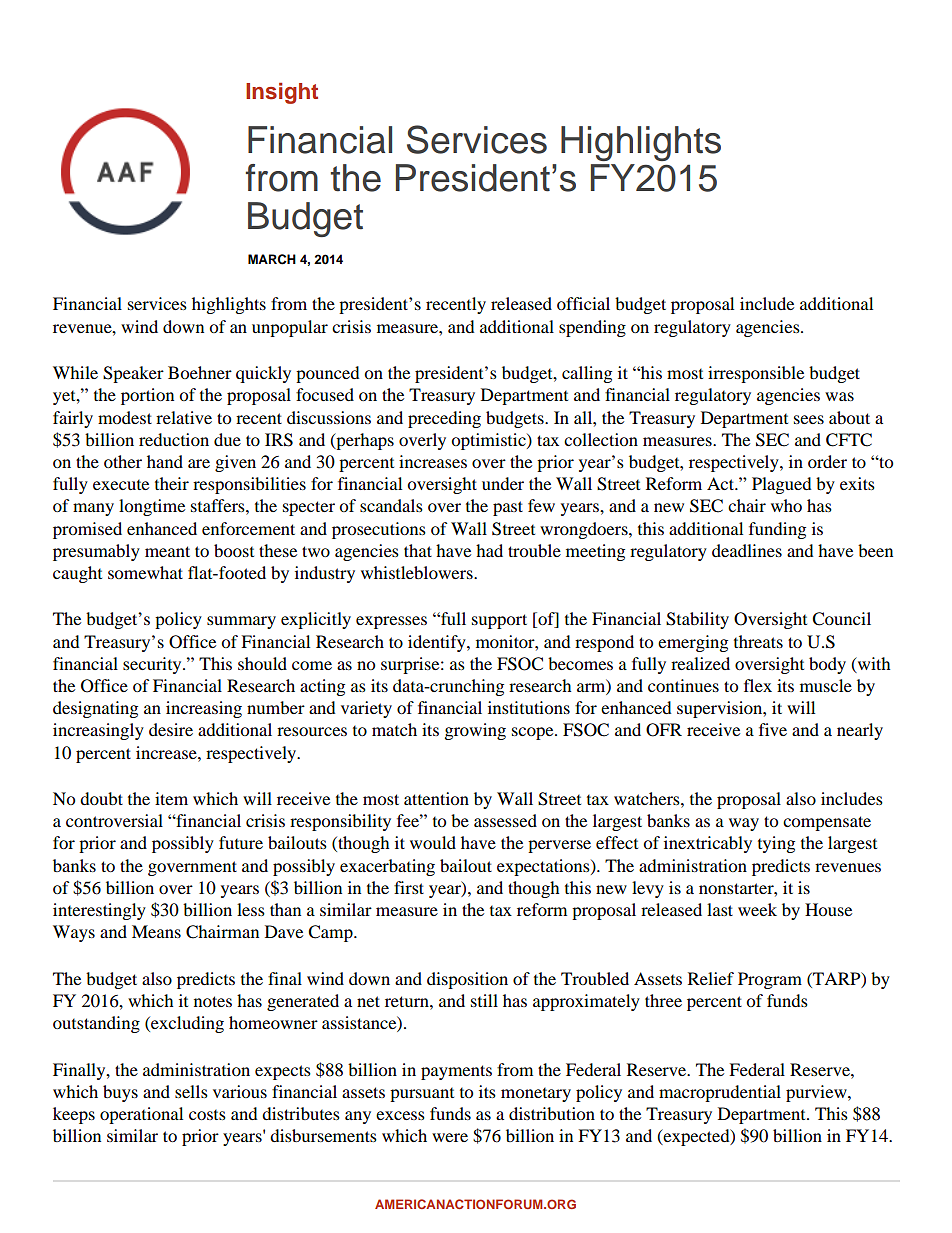  I want to click on official, so click(583, 303).
